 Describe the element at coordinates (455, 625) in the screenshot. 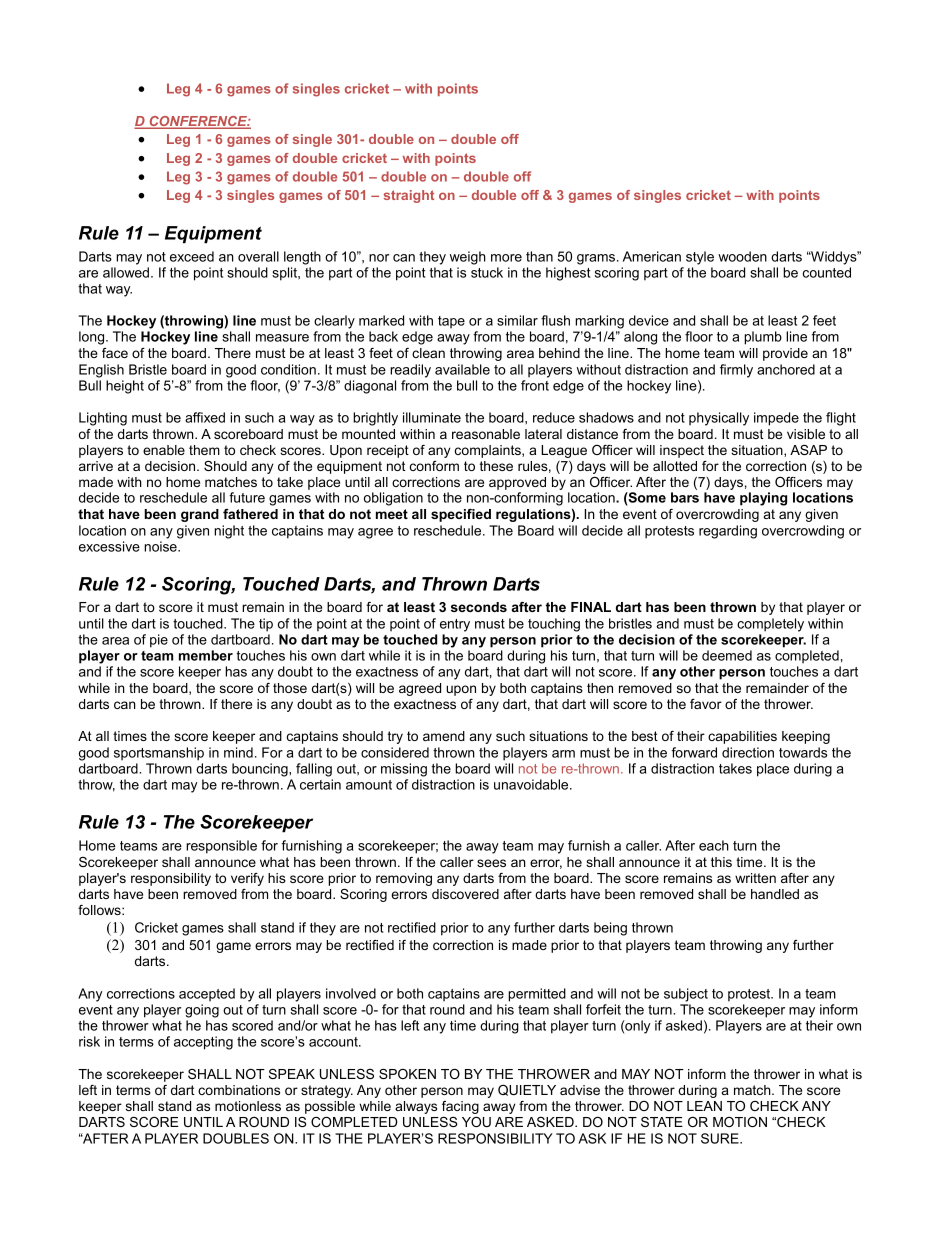

I see `entry` at that location.
